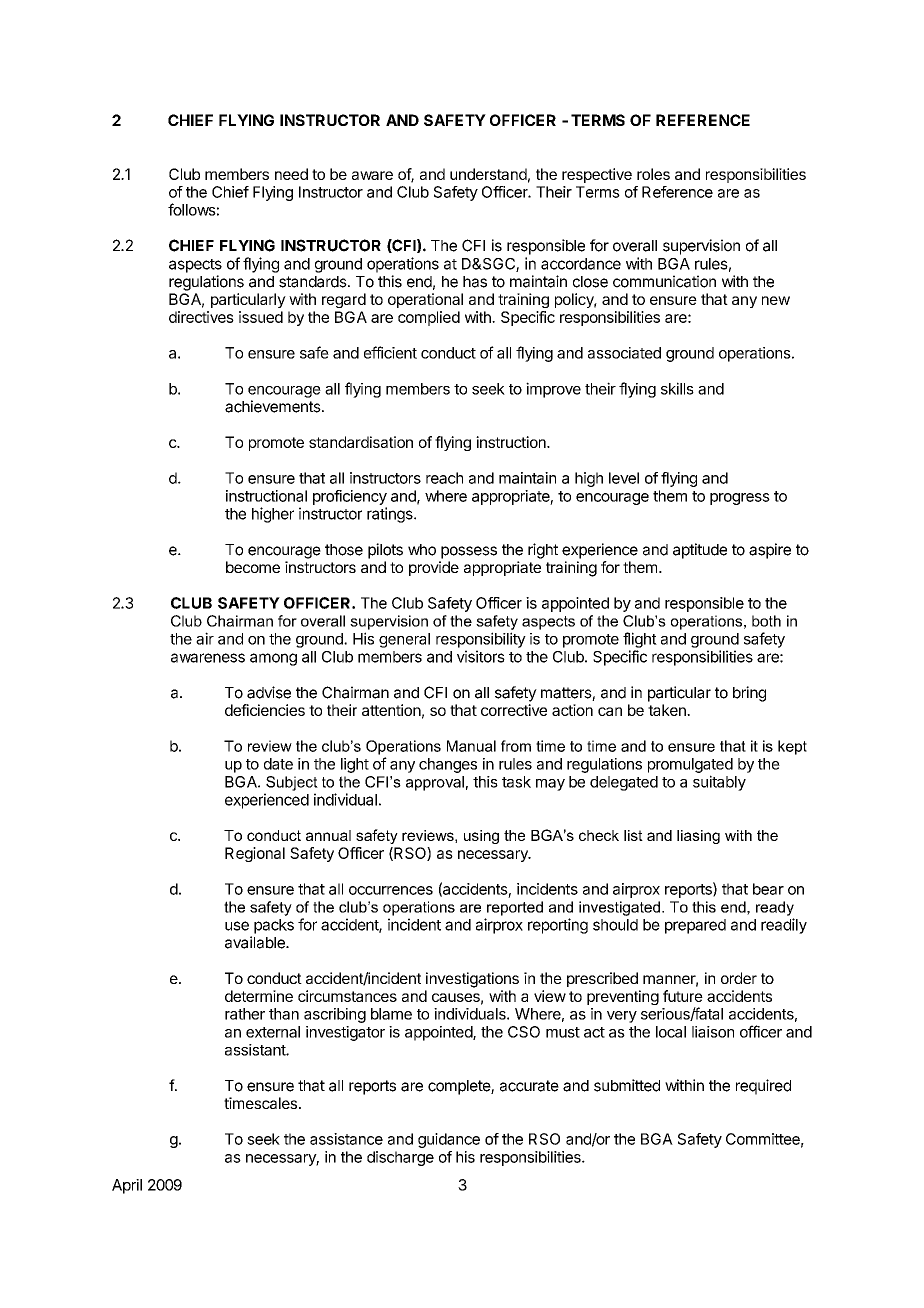  Describe the element at coordinates (253, 567) in the screenshot. I see `become` at that location.
